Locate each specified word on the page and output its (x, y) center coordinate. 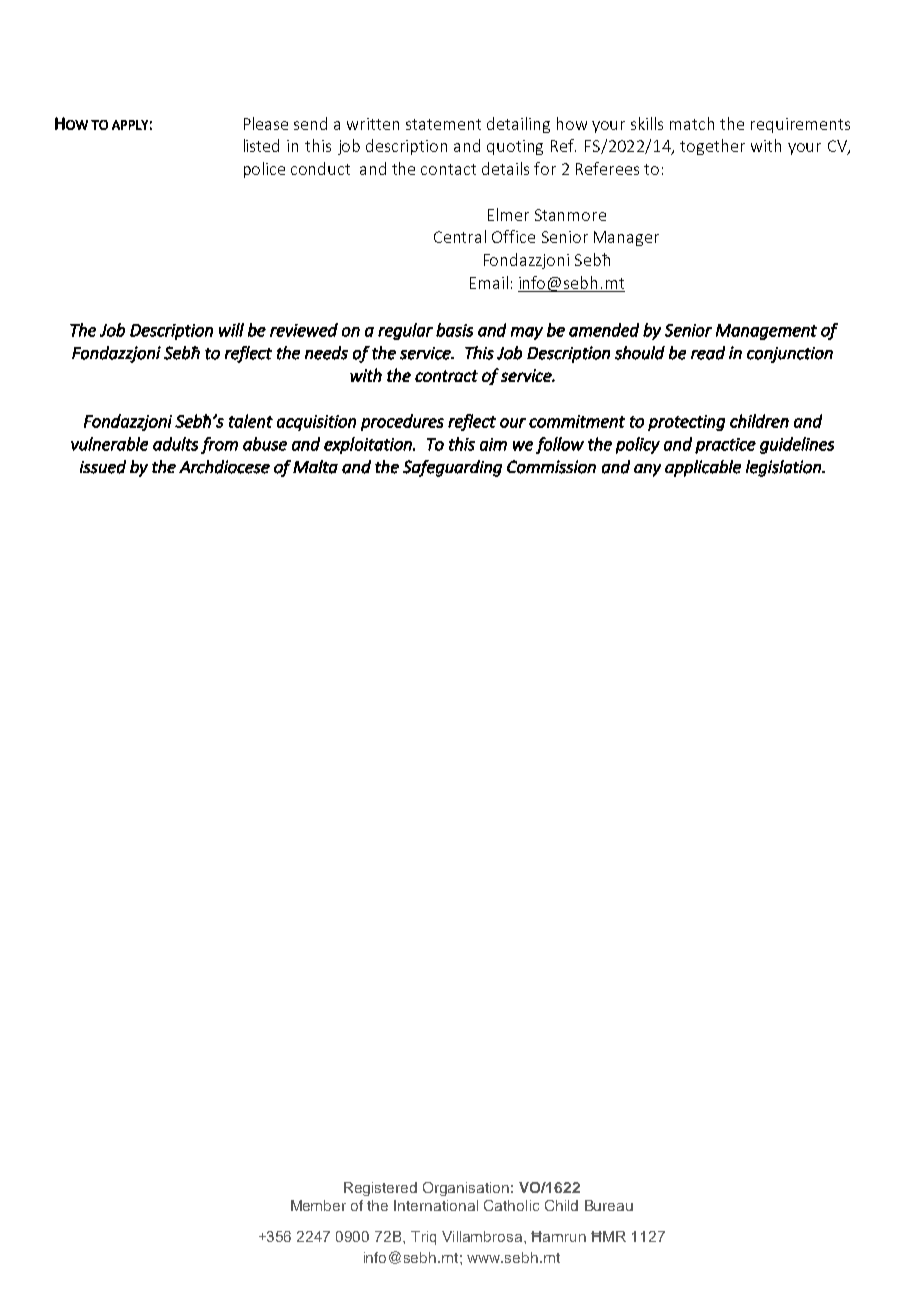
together (712, 147)
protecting (686, 423)
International (436, 1205)
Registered (380, 1189)
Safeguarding (452, 468)
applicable (703, 468)
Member (318, 1205)
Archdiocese (224, 467)
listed (261, 145)
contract (446, 376)
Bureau (609, 1205)
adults (175, 444)
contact (448, 169)
